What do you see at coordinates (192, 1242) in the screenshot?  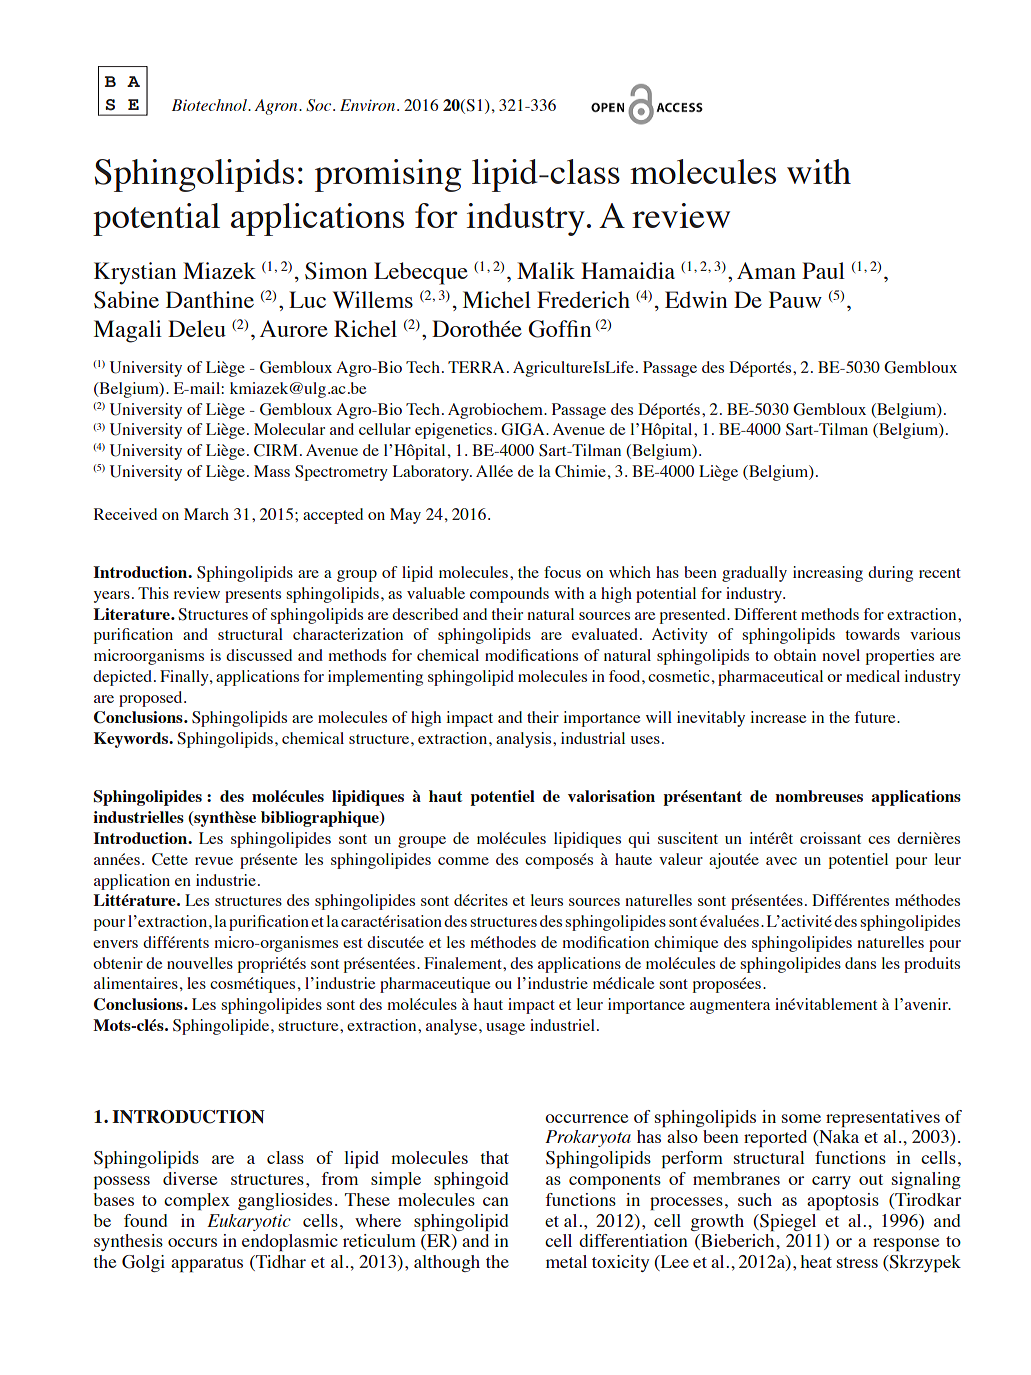 I see `occurs` at bounding box center [192, 1242].
